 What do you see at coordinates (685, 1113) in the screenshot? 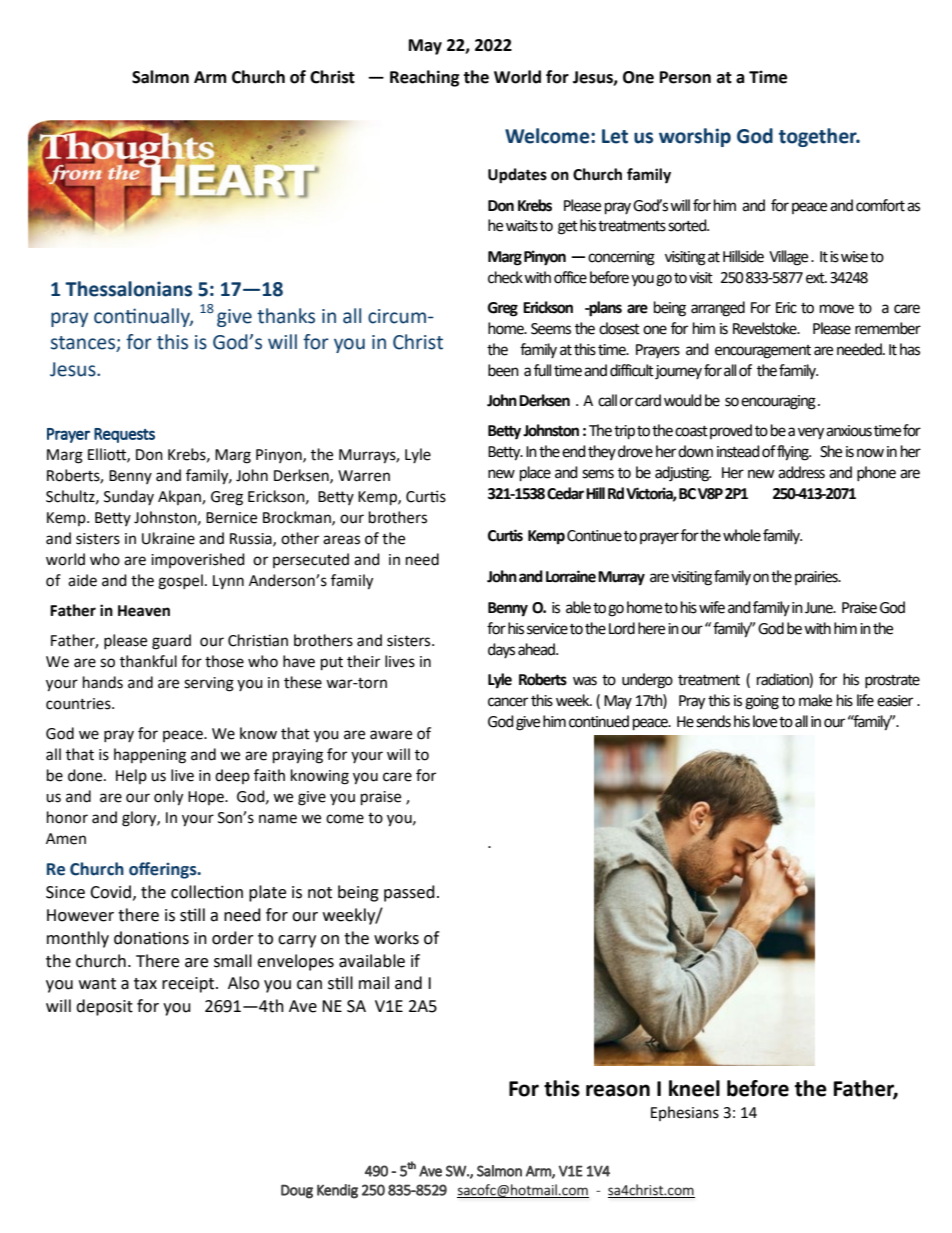
I see `Ephesians` at bounding box center [685, 1113].
